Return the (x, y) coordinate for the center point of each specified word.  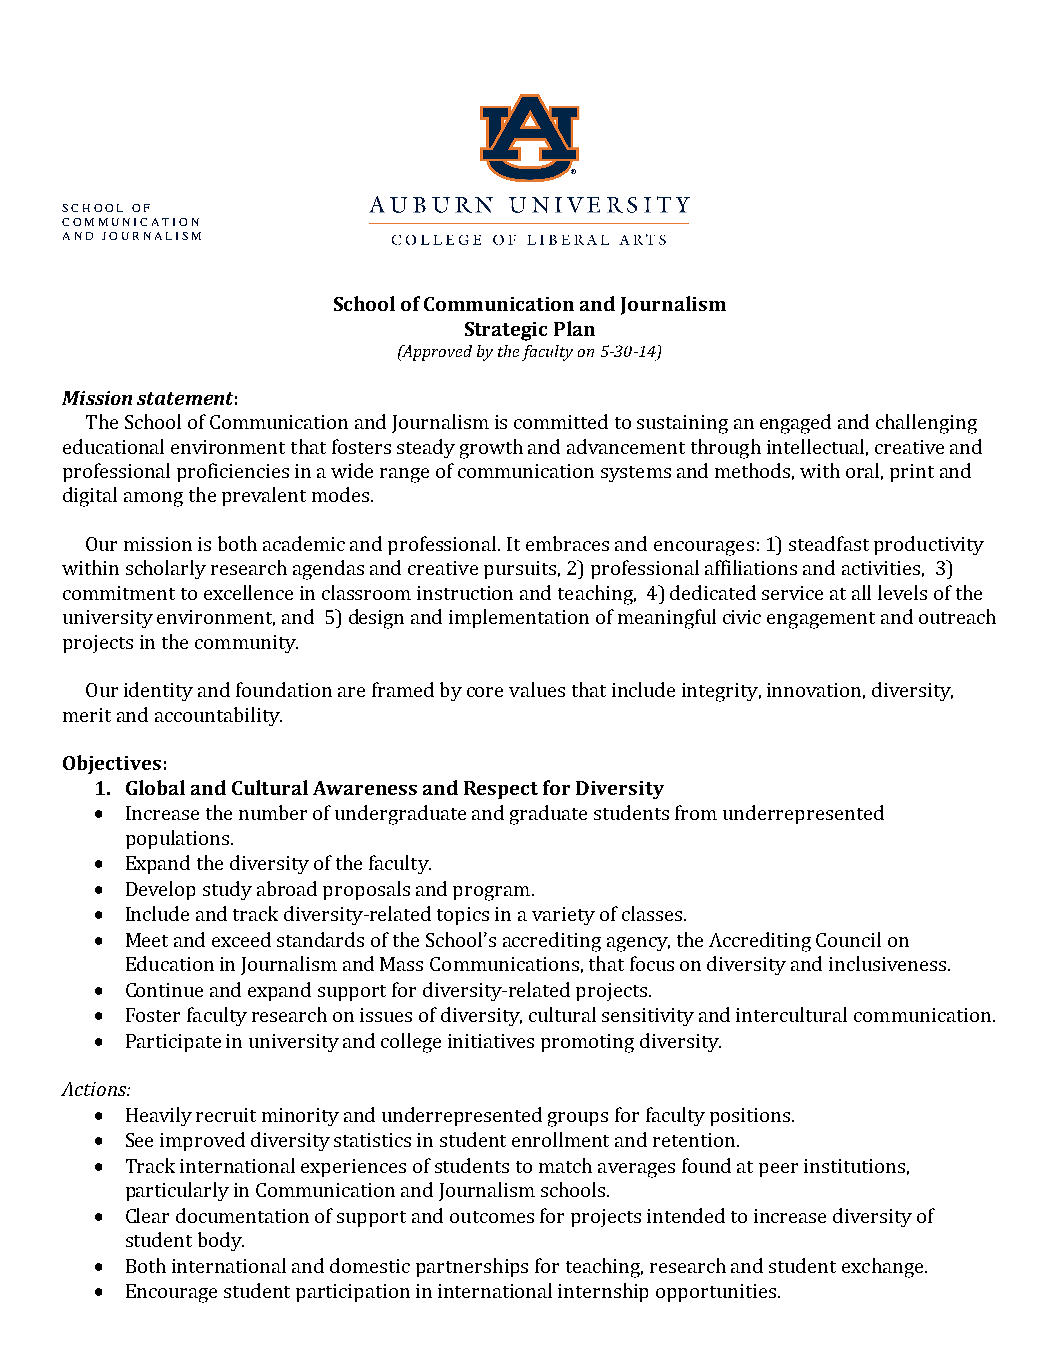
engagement (821, 620)
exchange (884, 1268)
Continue (164, 990)
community (246, 644)
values (537, 689)
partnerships (472, 1267)
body (221, 1241)
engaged (795, 424)
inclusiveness (887, 963)
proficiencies (233, 472)
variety (563, 916)
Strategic (506, 331)
